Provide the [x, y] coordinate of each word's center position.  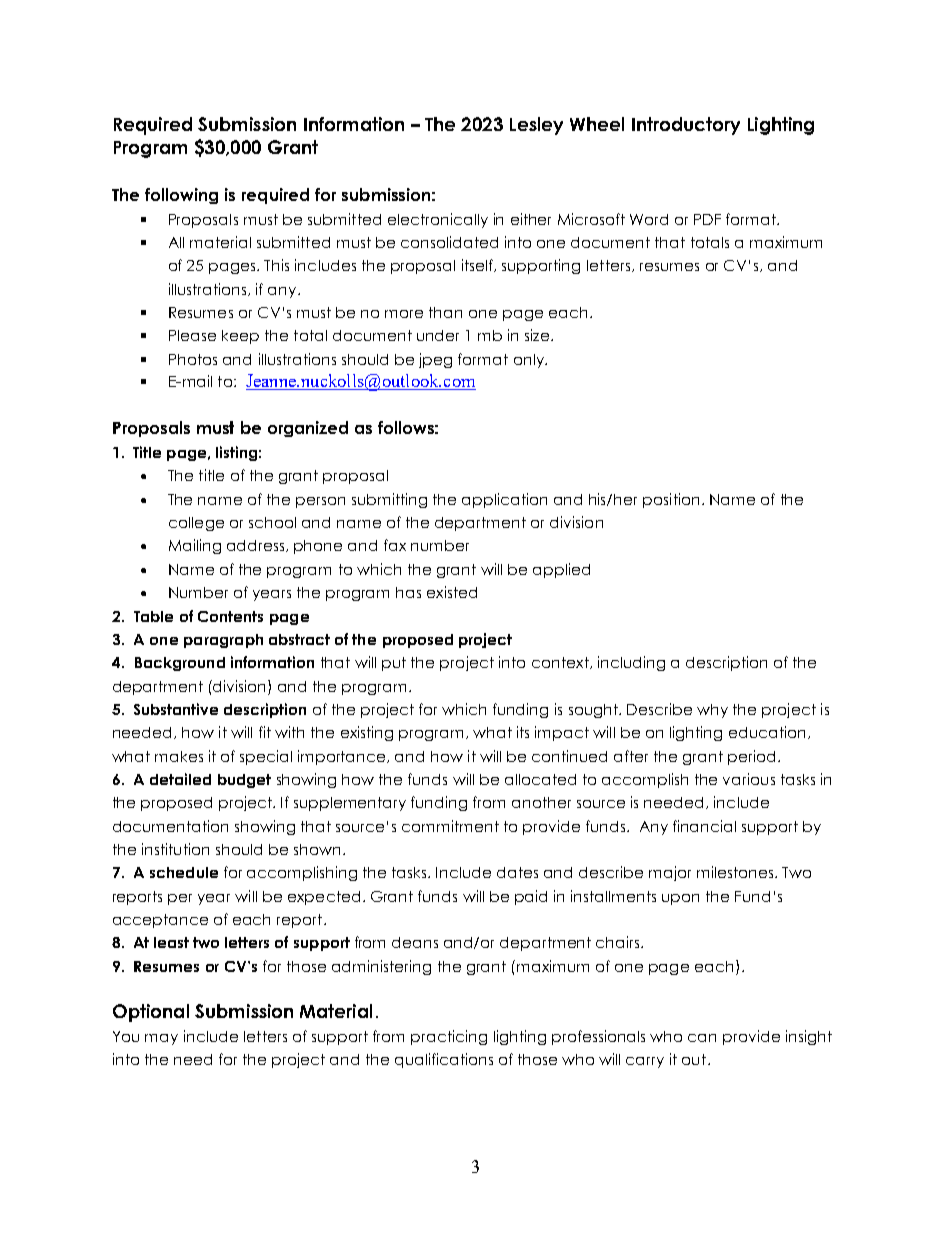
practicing [449, 1037]
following [181, 196]
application [504, 500]
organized [308, 429]
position [671, 500]
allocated [540, 779]
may [161, 1039]
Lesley [536, 126]
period [751, 757]
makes [179, 756]
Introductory [686, 126]
